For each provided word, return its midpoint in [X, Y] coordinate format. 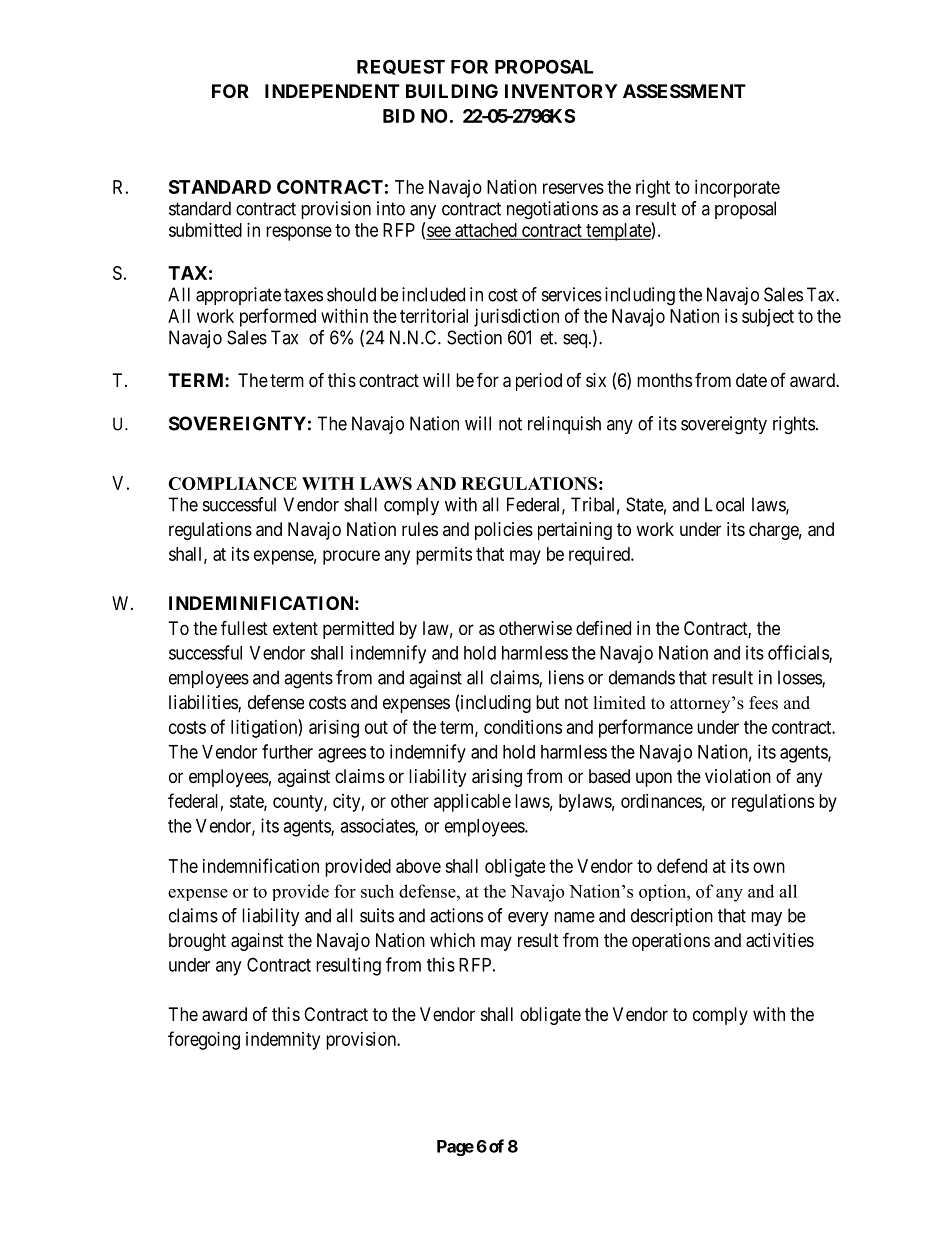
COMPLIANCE [232, 483]
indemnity [283, 1041]
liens [566, 677]
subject [768, 318]
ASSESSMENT [684, 91]
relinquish [564, 425]
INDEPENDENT [332, 91]
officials [799, 653]
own [769, 867]
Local [724, 504]
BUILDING [452, 91]
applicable [472, 803]
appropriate [238, 296]
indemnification [261, 865]
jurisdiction [516, 318]
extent [295, 628]
